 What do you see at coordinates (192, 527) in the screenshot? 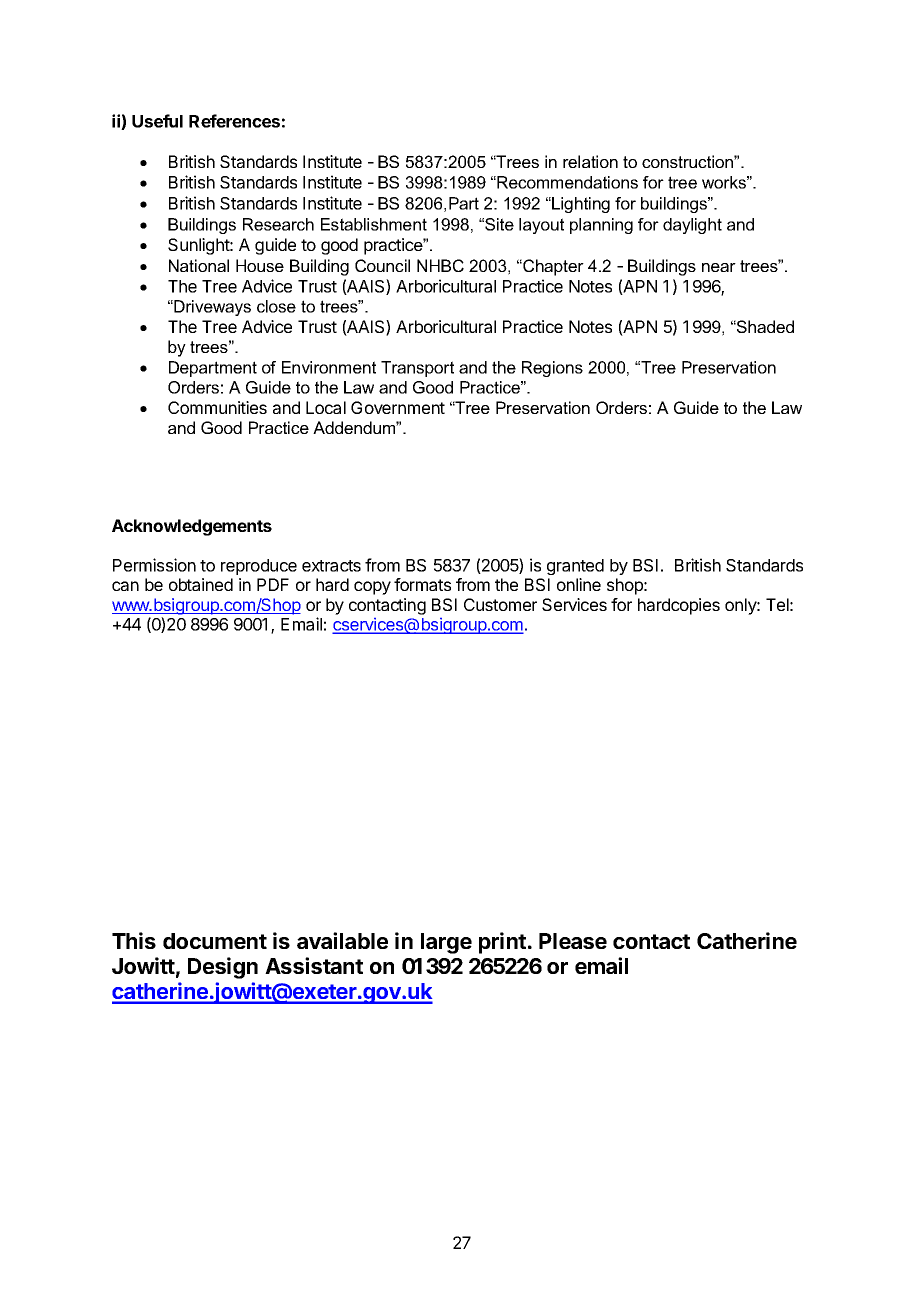
I see `Acknowledgements` at bounding box center [192, 527].
